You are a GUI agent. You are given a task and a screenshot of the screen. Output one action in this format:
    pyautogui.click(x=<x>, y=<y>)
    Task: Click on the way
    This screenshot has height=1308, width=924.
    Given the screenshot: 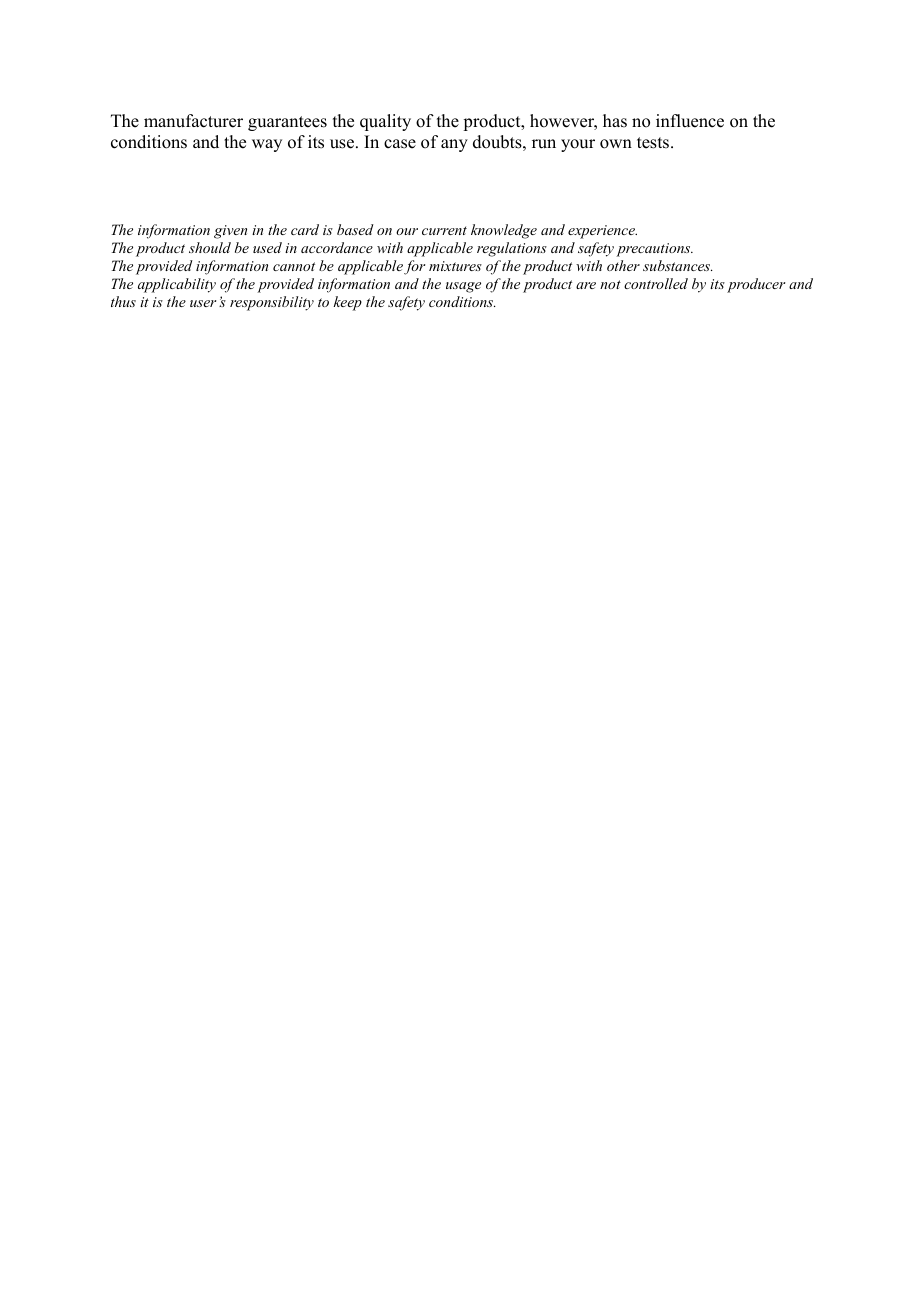 What is the action you would take?
    pyautogui.click(x=267, y=145)
